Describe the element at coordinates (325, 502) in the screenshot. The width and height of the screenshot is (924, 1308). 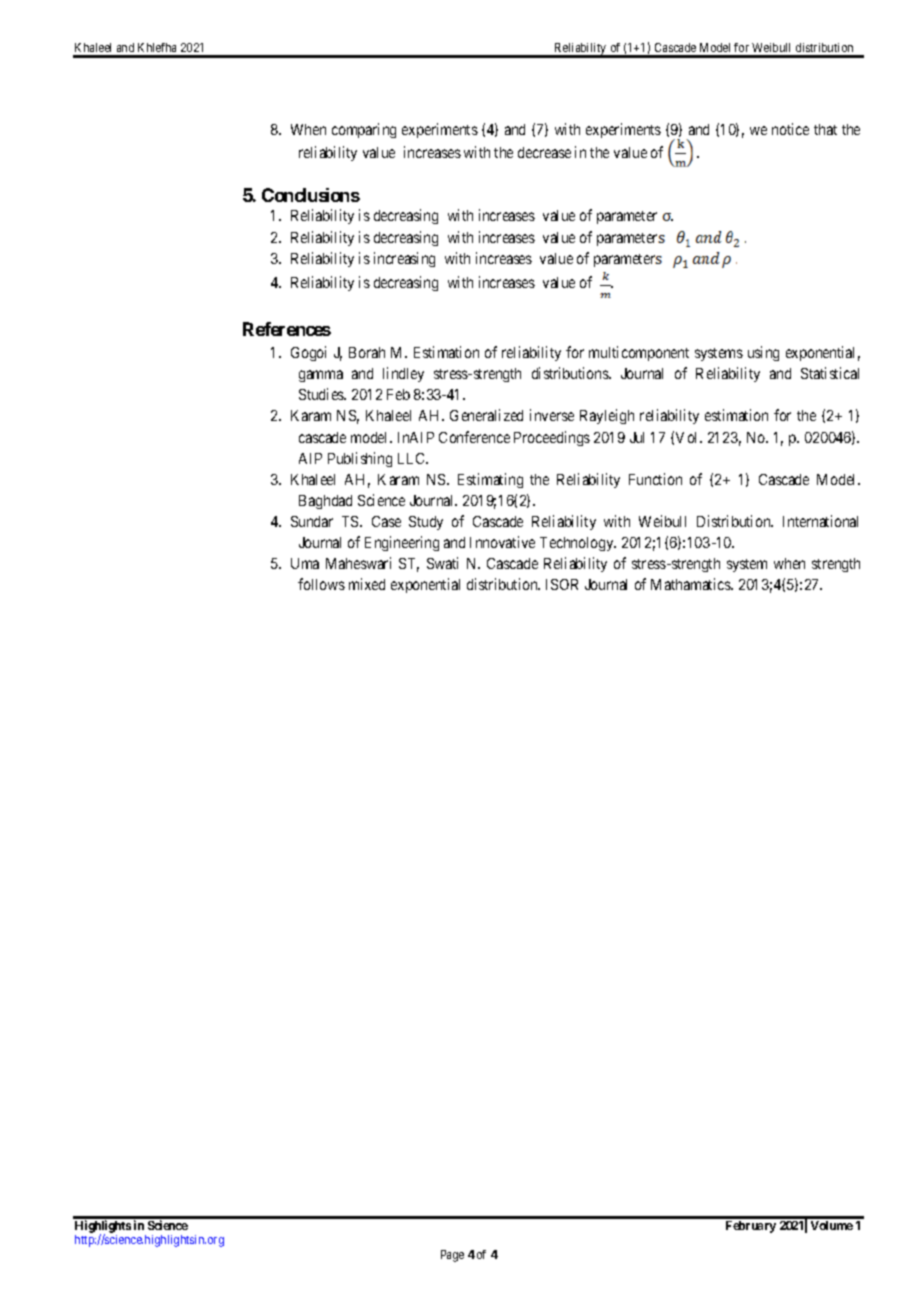
I see `Baghdad` at that location.
